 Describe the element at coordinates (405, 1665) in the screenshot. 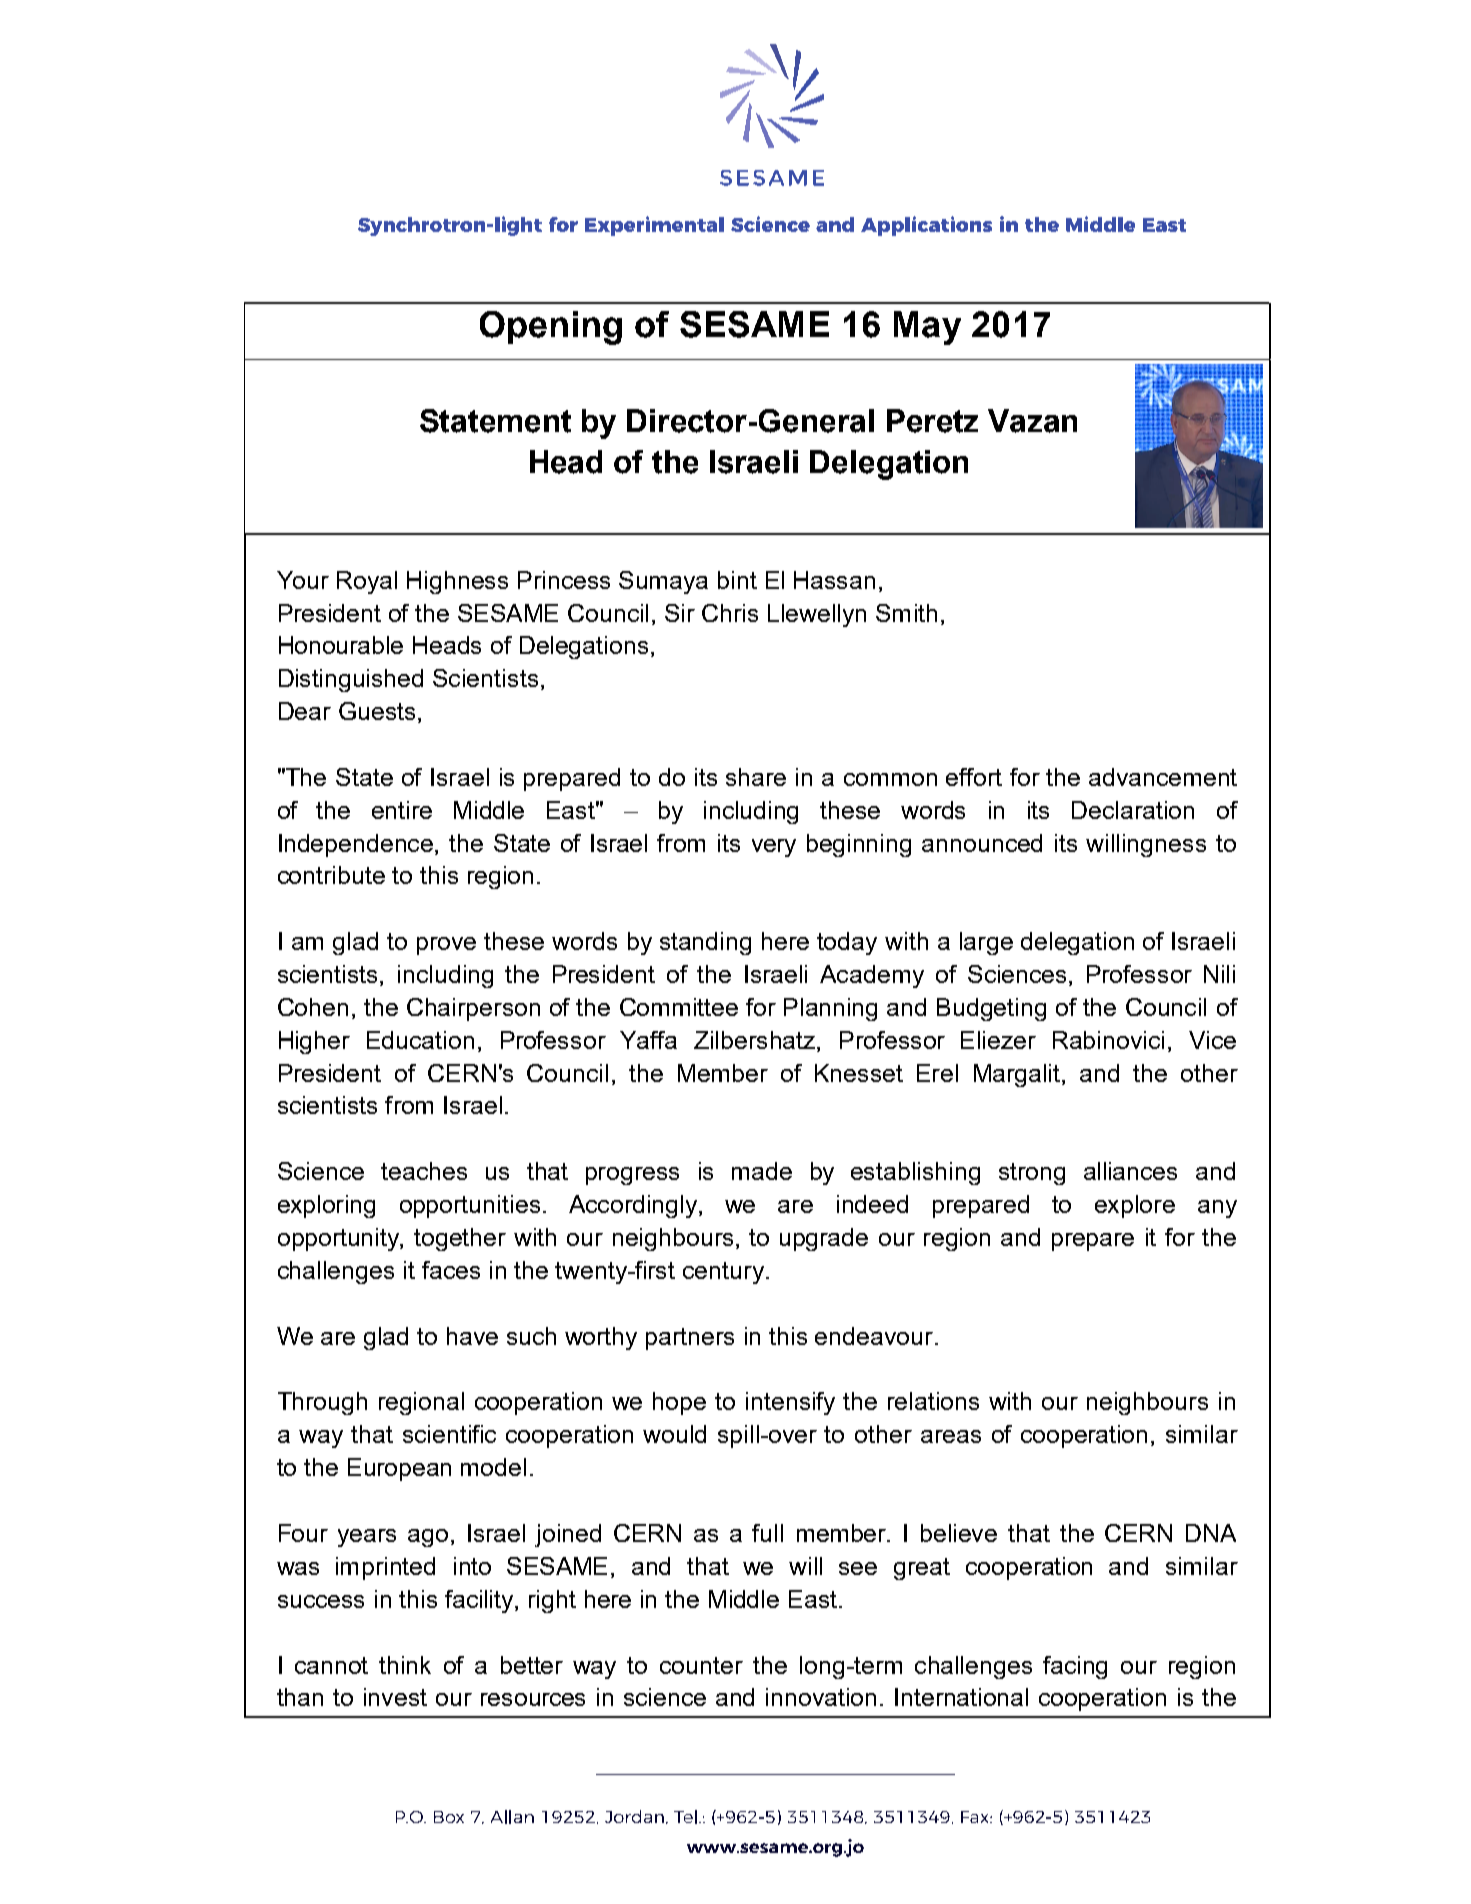

I see `think` at that location.
